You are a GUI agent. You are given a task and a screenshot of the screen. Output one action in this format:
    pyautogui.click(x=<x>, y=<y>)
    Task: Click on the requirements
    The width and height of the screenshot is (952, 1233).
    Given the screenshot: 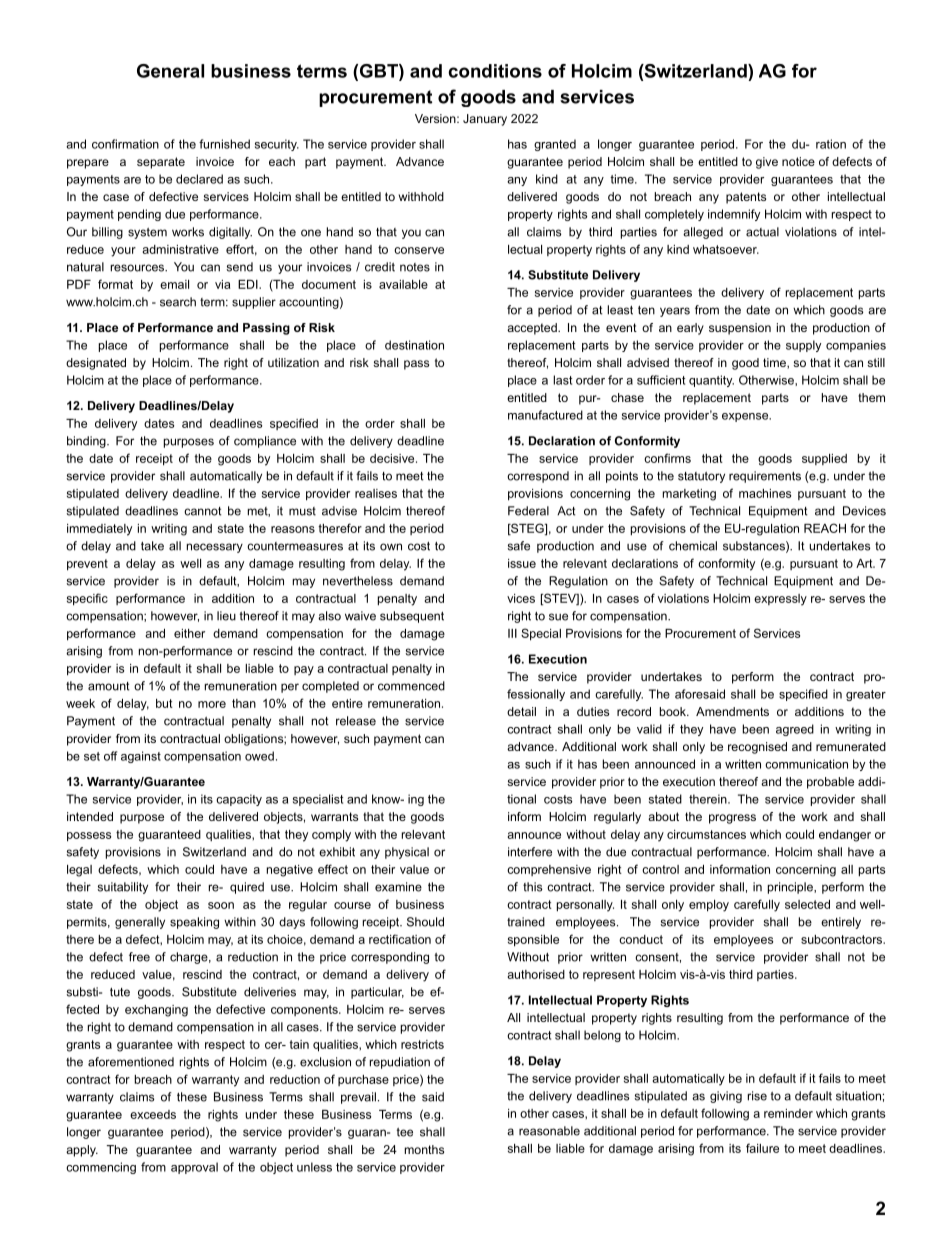 What is the action you would take?
    pyautogui.click(x=765, y=477)
